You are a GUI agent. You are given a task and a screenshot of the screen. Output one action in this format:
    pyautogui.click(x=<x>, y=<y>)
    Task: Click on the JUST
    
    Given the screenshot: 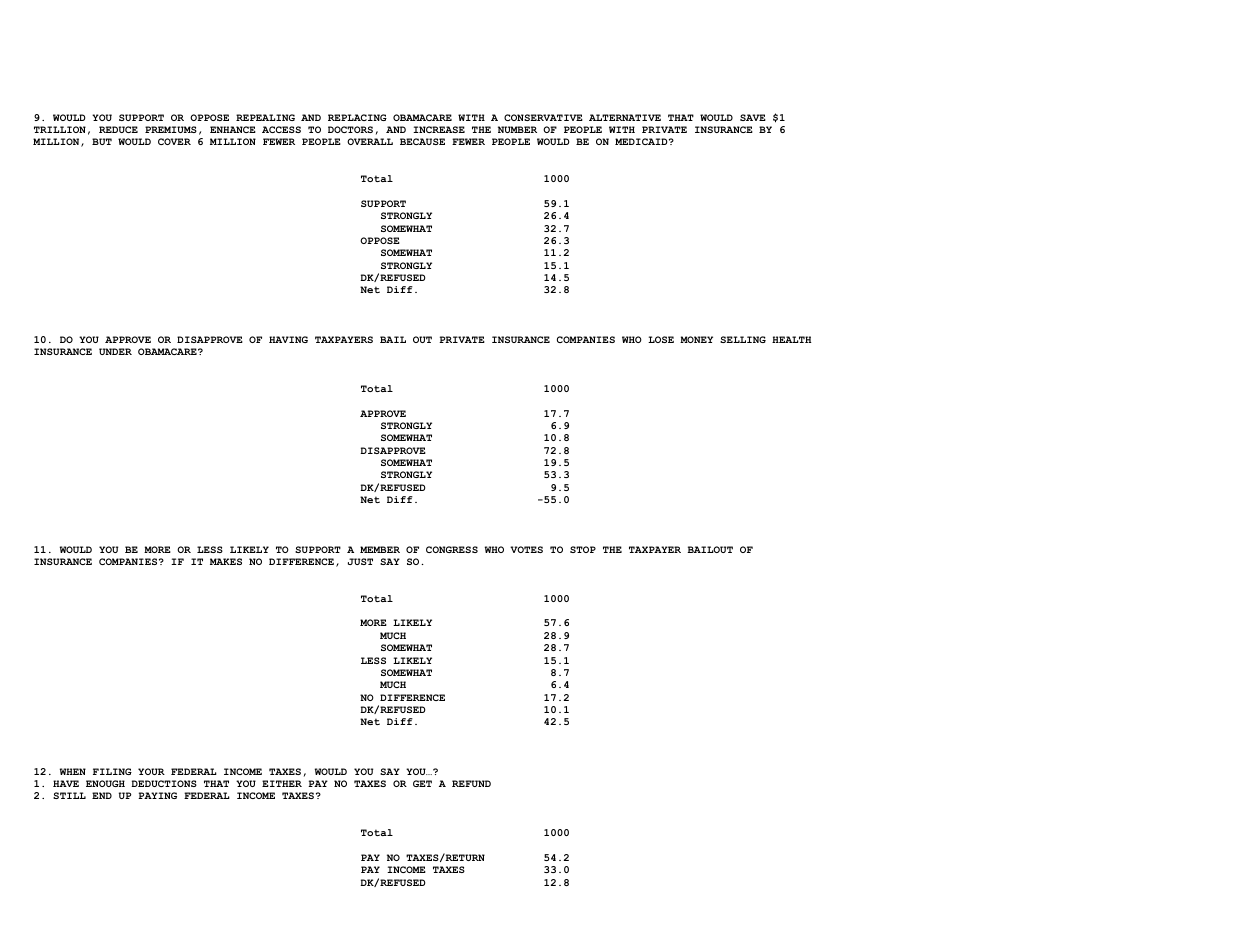 What is the action you would take?
    pyautogui.click(x=360, y=561)
